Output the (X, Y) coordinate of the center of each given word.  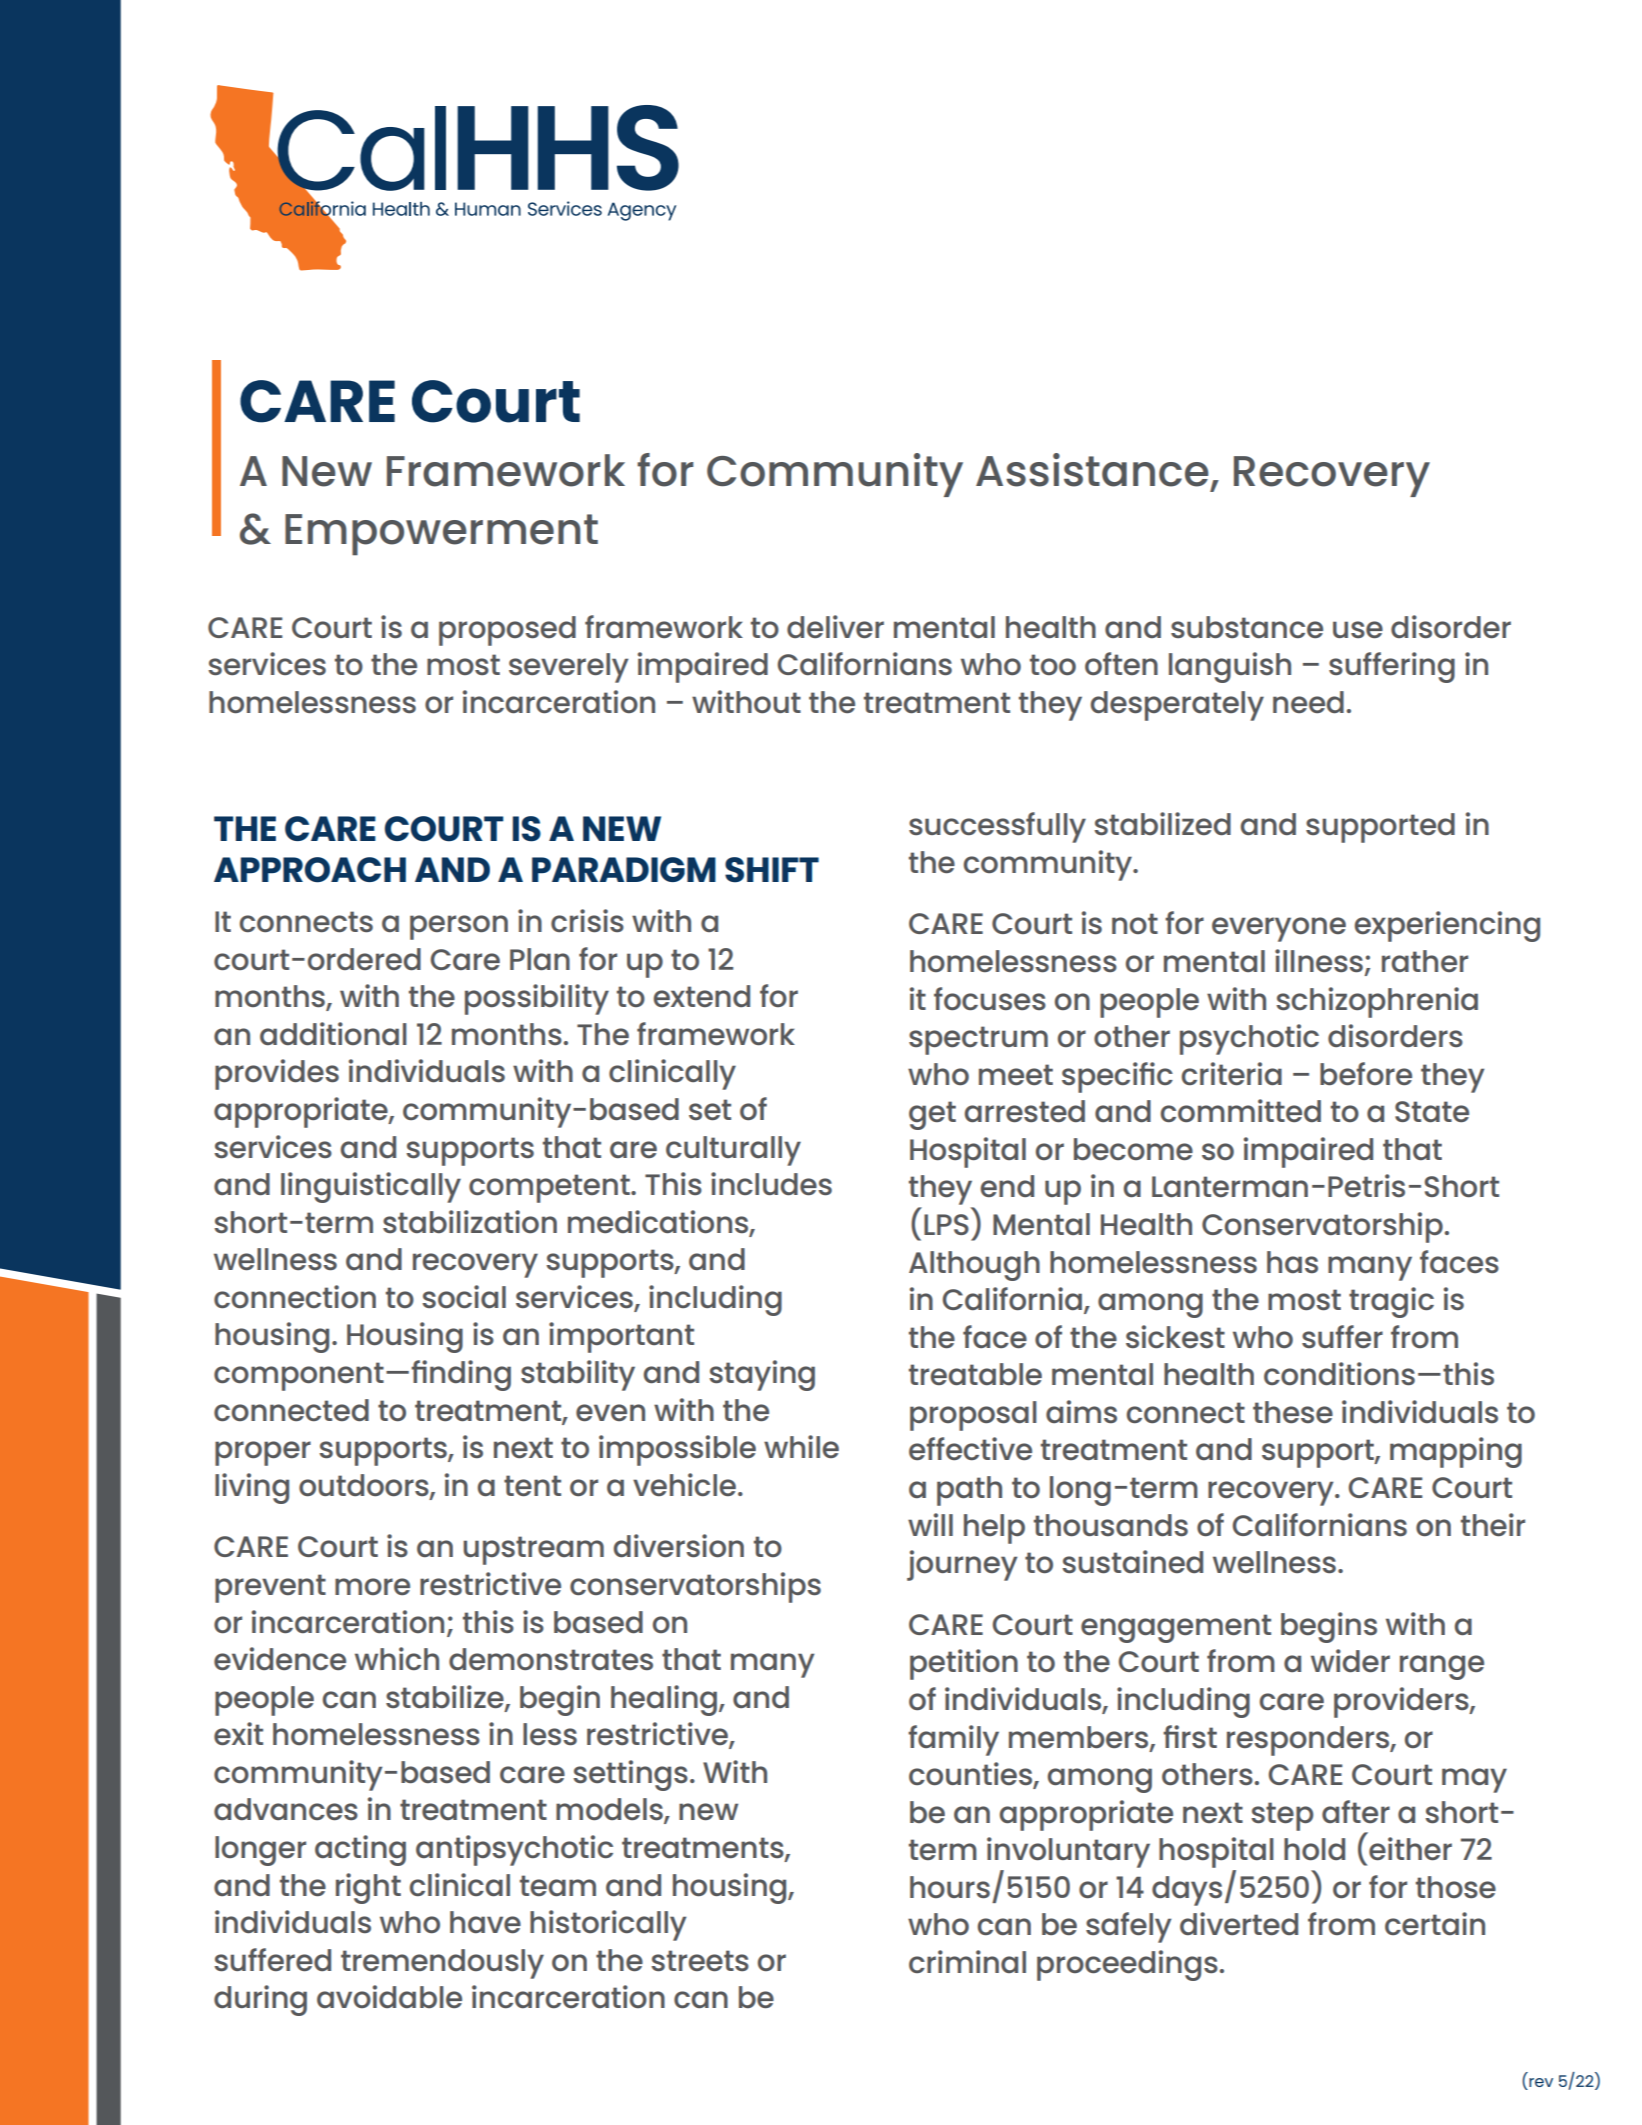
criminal (967, 1961)
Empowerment (441, 535)
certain (1435, 1923)
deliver (835, 626)
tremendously (442, 1964)
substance (1247, 627)
